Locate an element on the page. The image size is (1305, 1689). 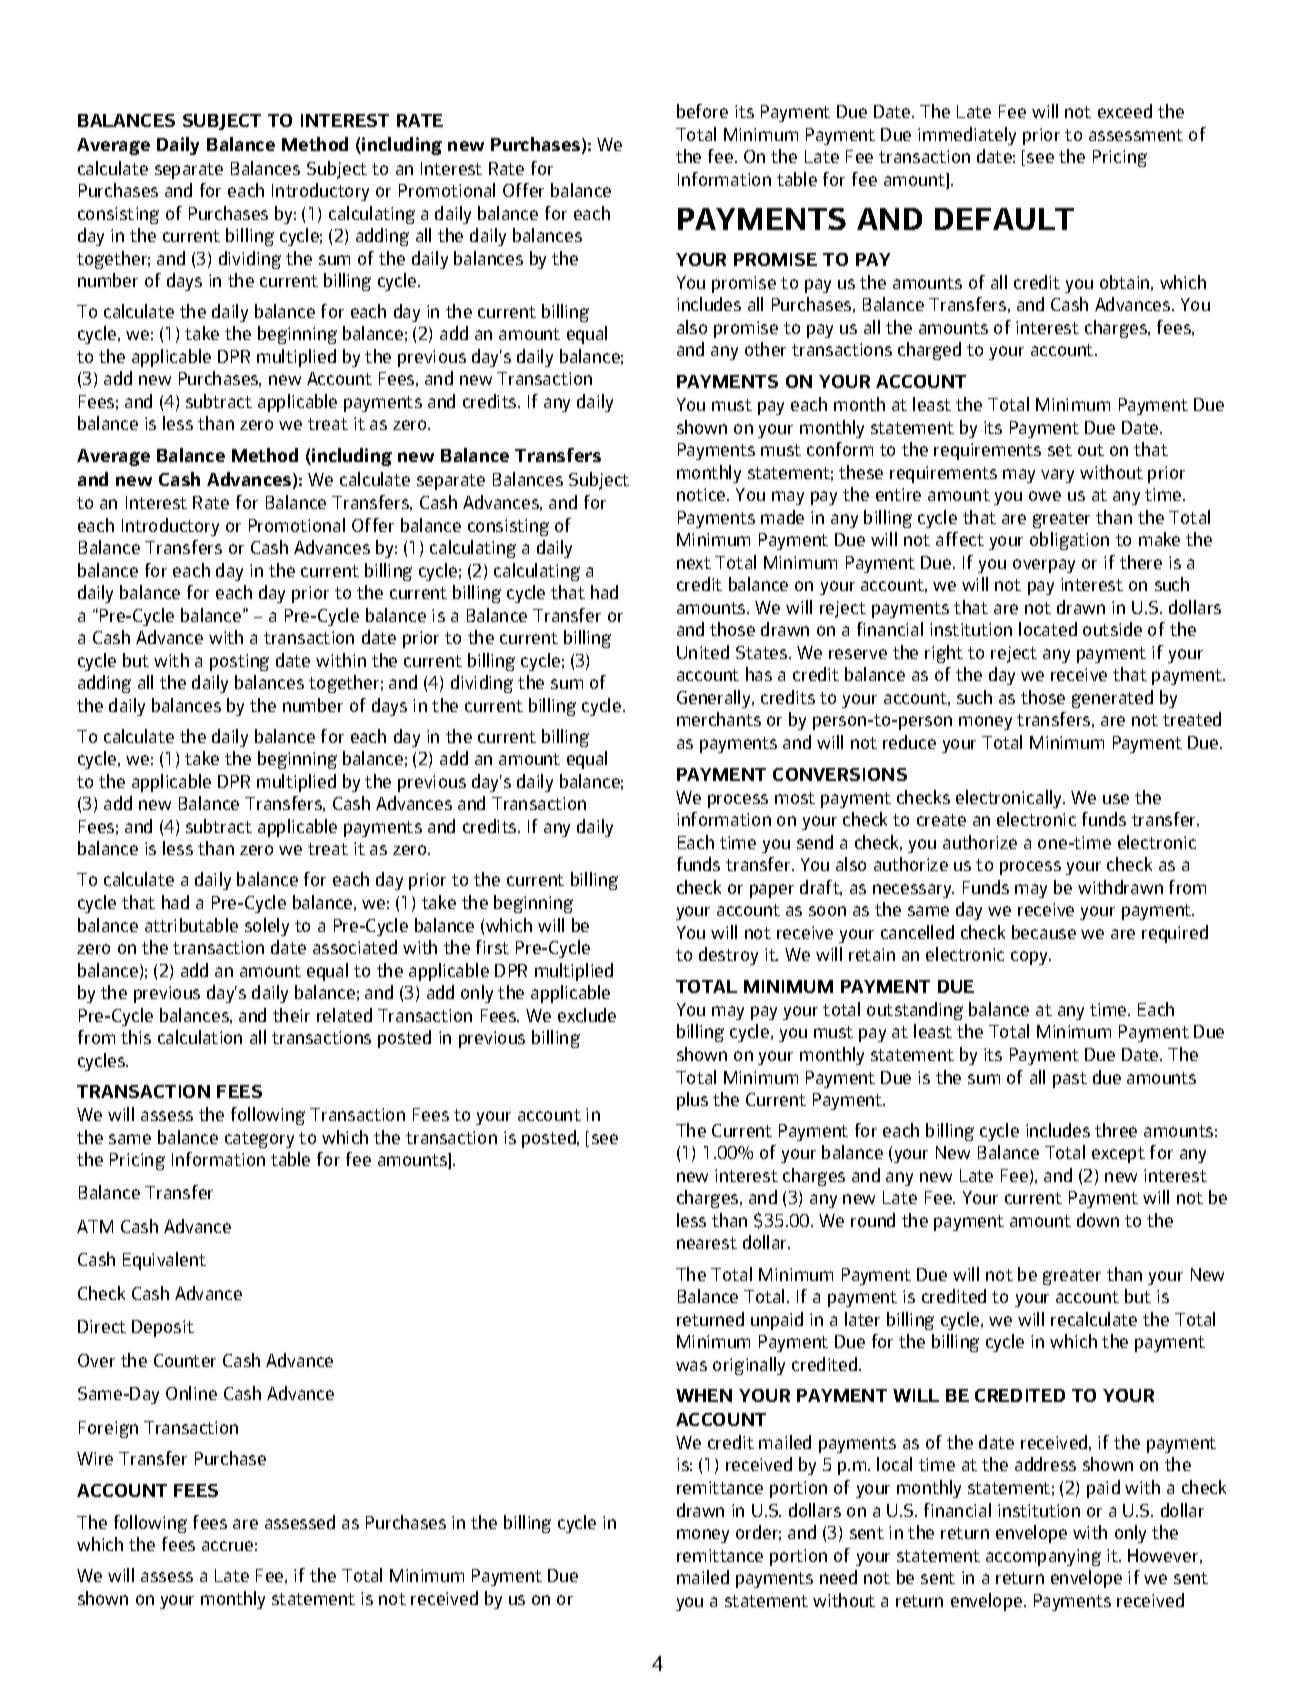
notice is located at coordinates (702, 494).
